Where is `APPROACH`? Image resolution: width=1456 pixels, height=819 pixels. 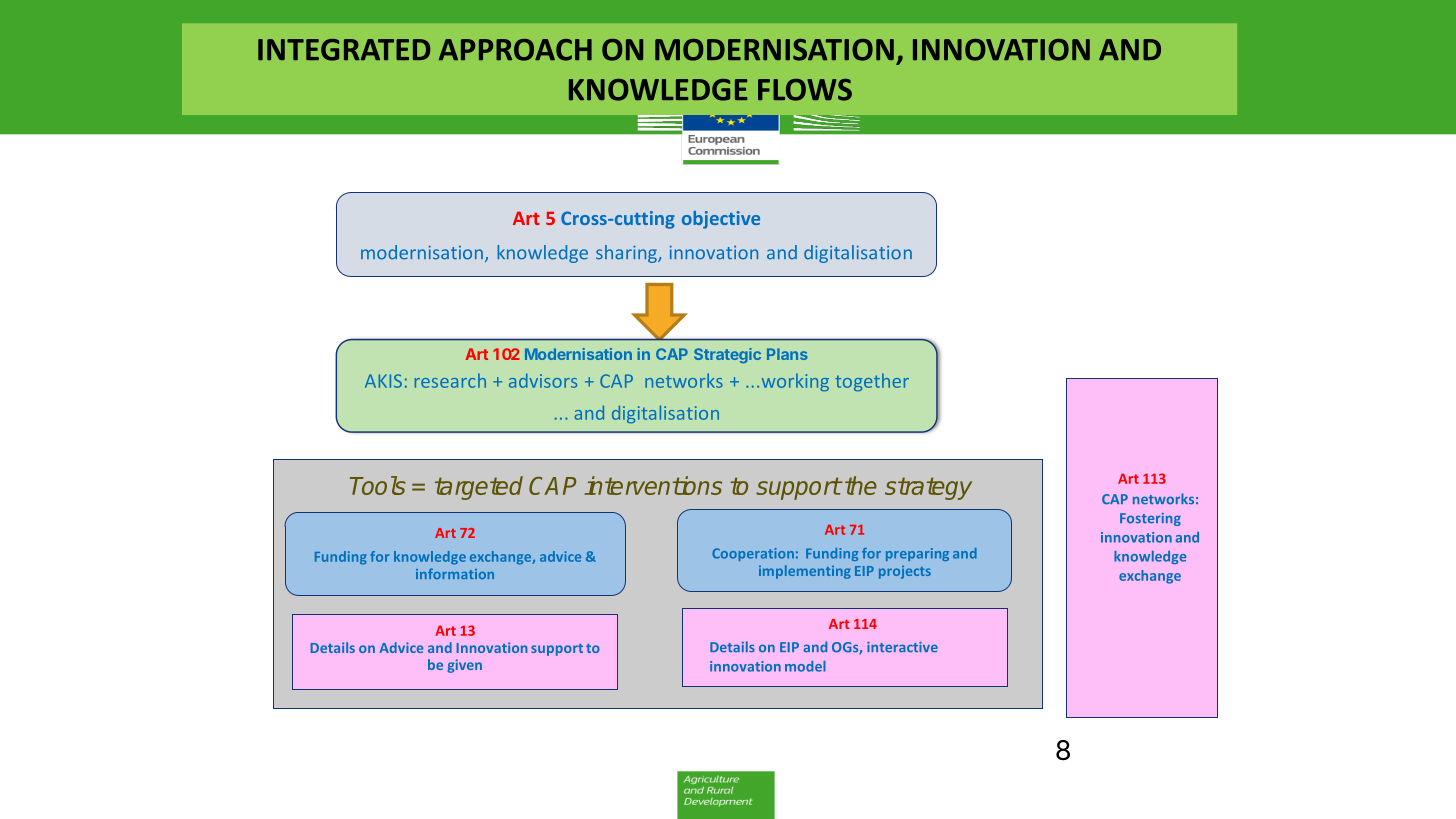 APPROACH is located at coordinates (515, 50).
